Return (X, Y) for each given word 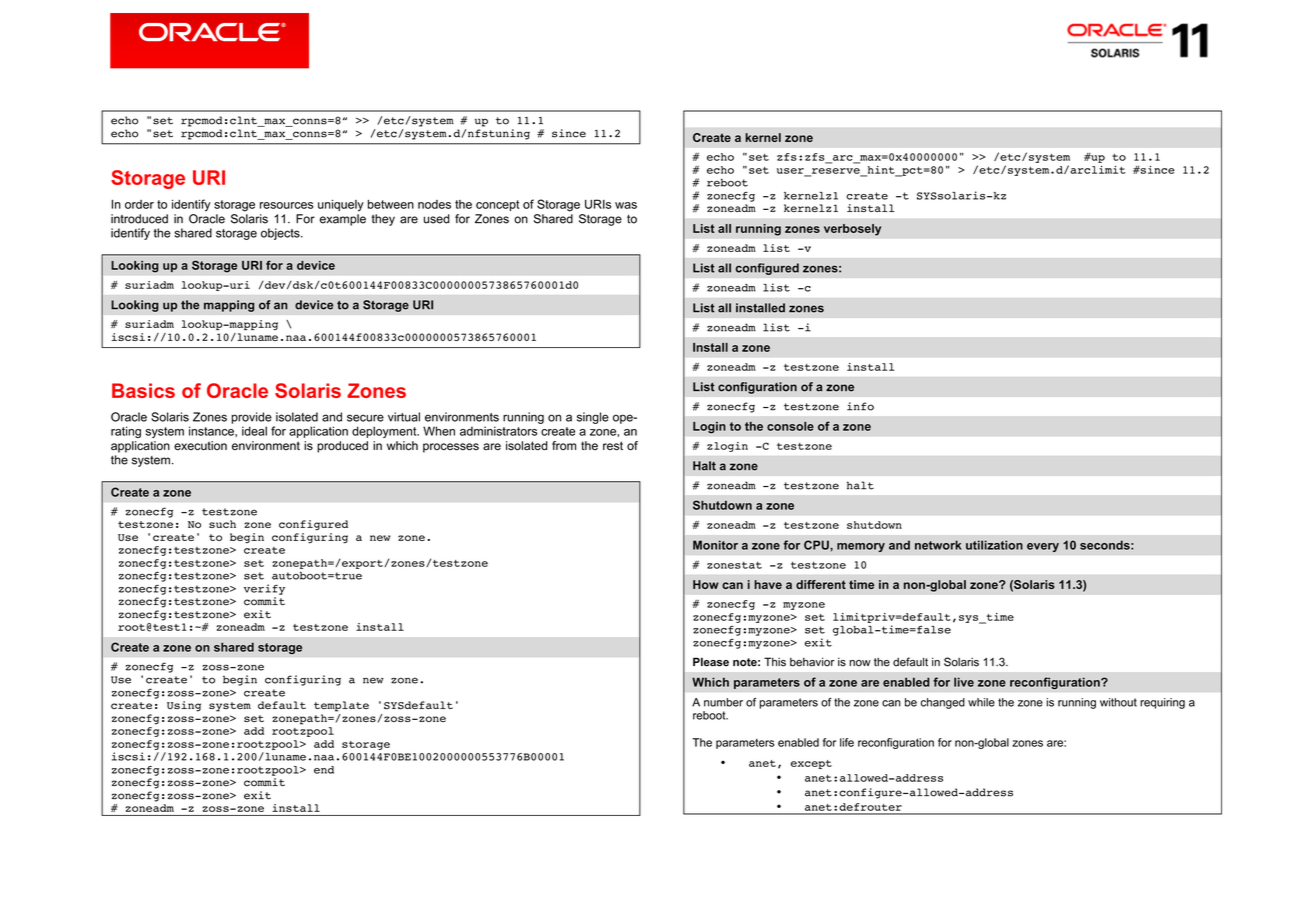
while (981, 702)
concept (497, 205)
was (626, 205)
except (811, 764)
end (324, 770)
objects (281, 234)
